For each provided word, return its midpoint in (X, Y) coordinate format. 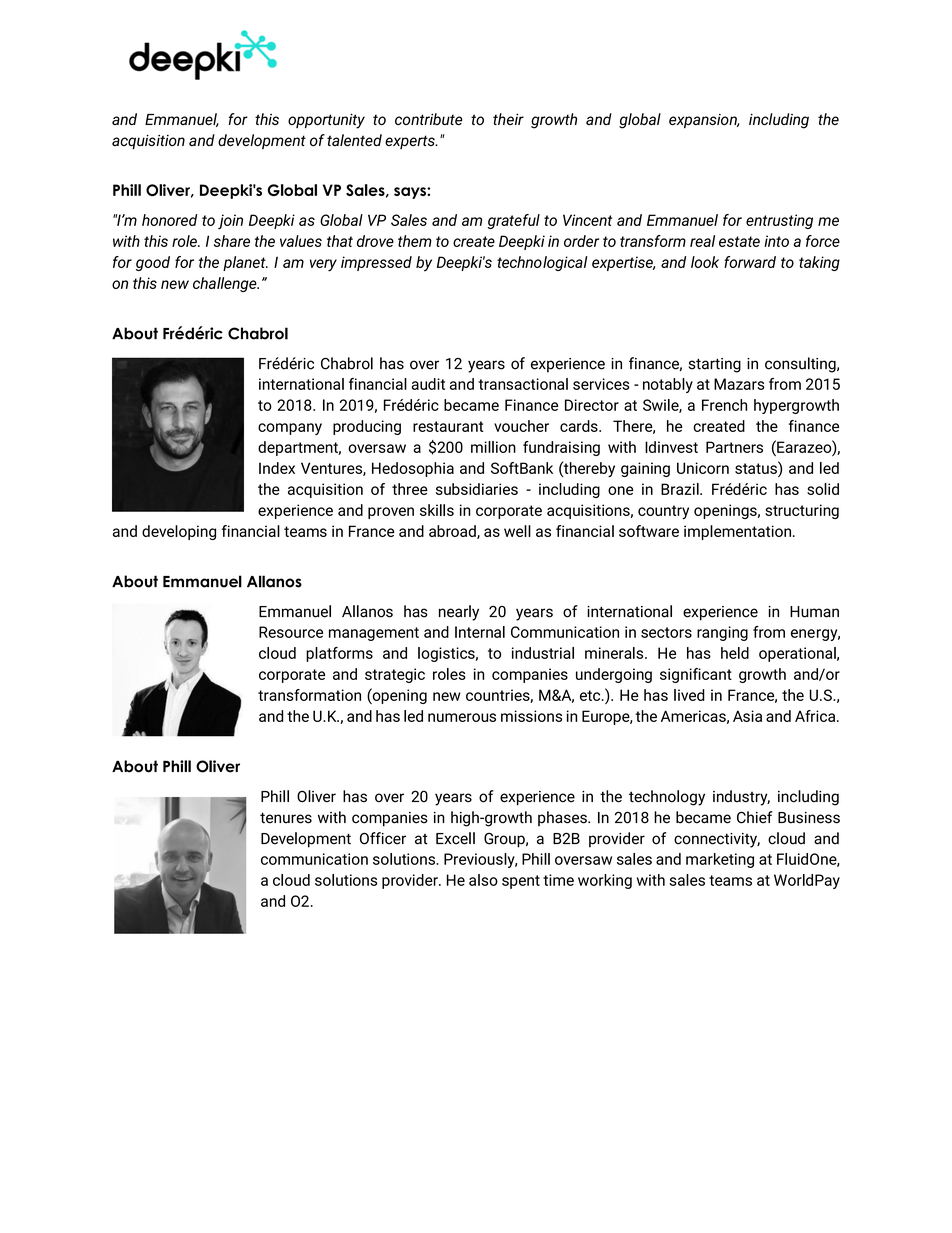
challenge (226, 284)
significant (696, 675)
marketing (720, 860)
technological (542, 263)
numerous (462, 717)
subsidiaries (477, 489)
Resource (291, 632)
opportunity (326, 121)
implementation (737, 532)
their (508, 119)
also (483, 880)
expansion (704, 121)
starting (715, 365)
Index (277, 468)
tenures (286, 818)
